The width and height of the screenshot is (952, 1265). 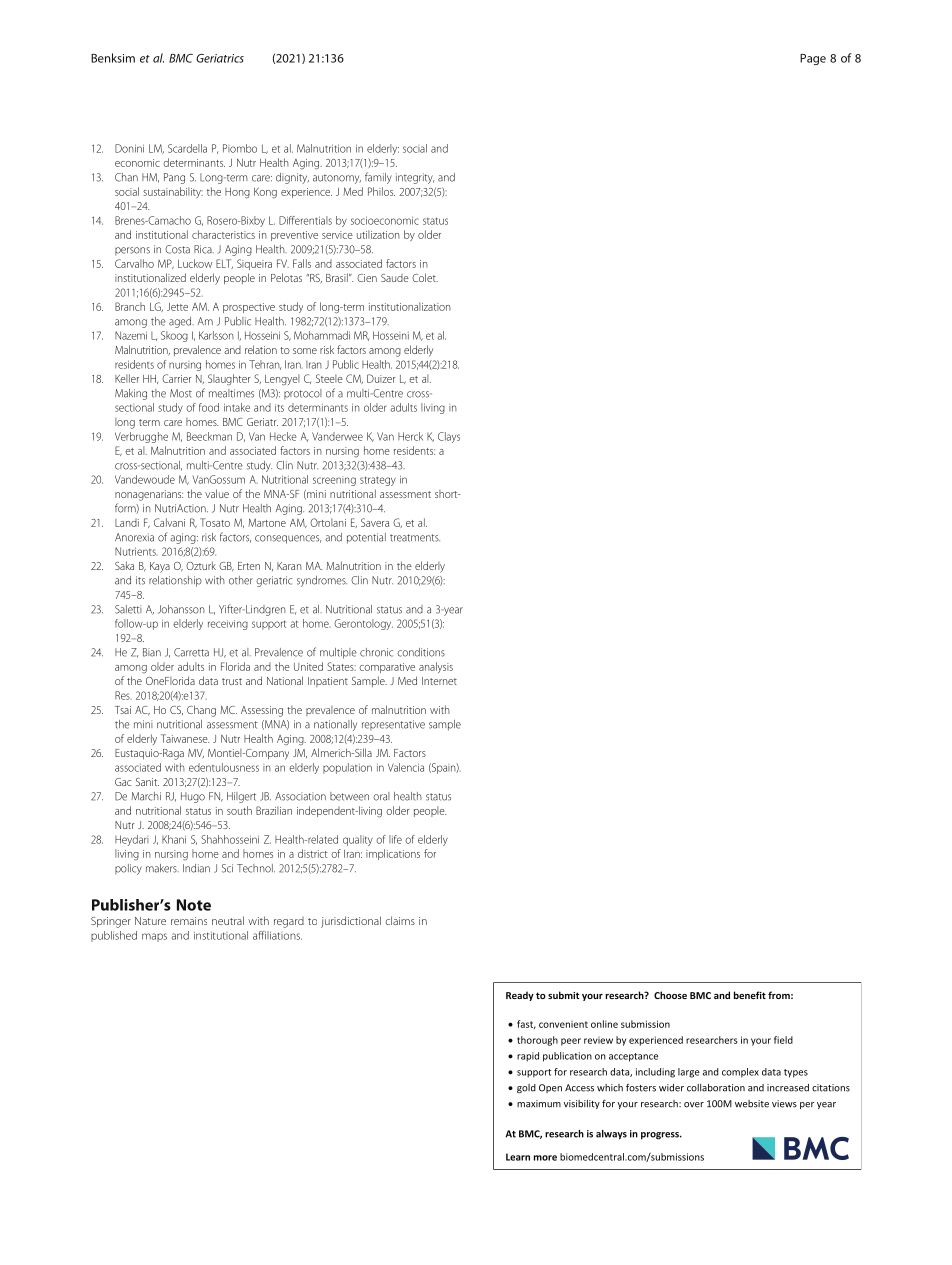 What do you see at coordinates (194, 905) in the screenshot?
I see `Note` at bounding box center [194, 905].
